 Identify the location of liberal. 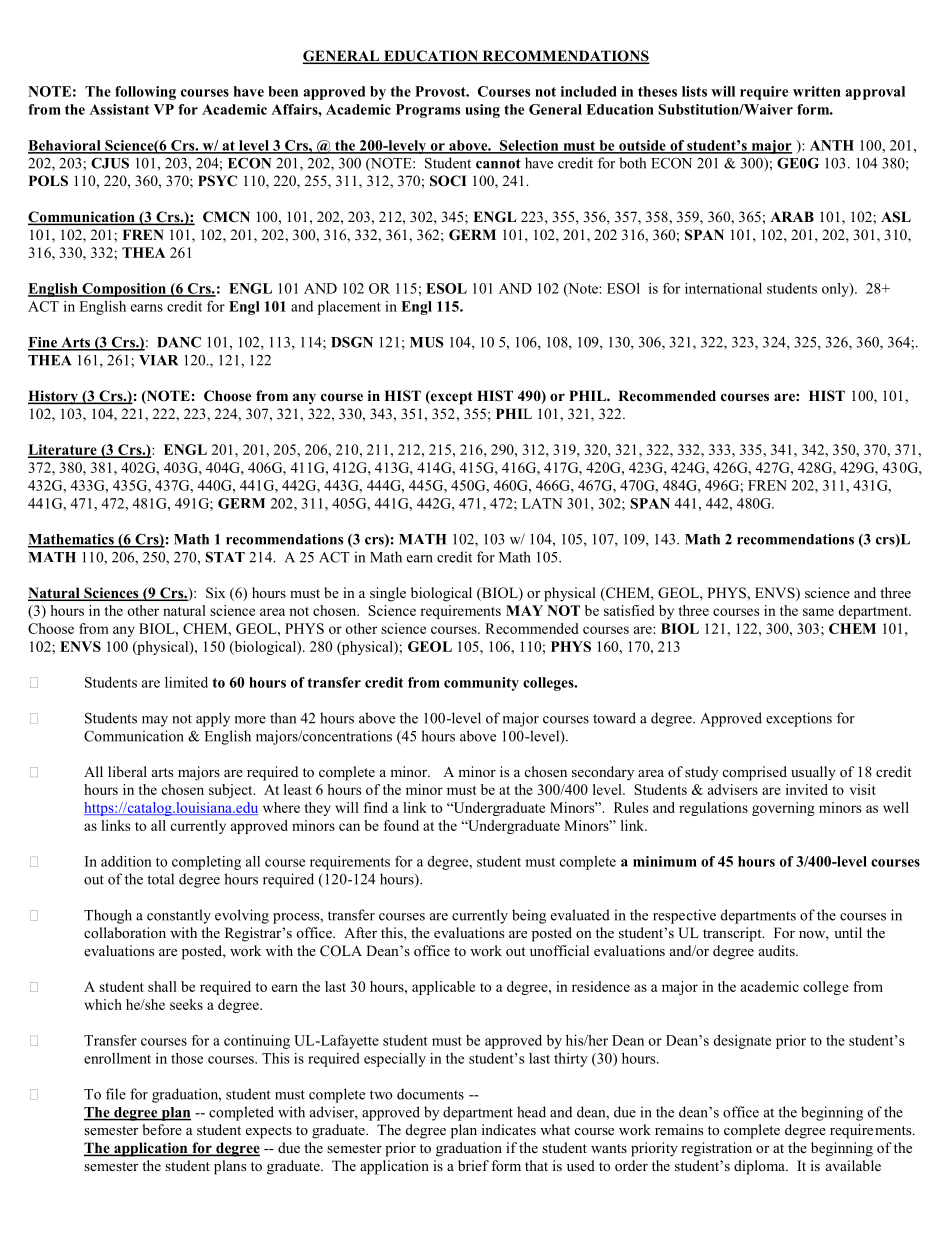
(127, 771).
